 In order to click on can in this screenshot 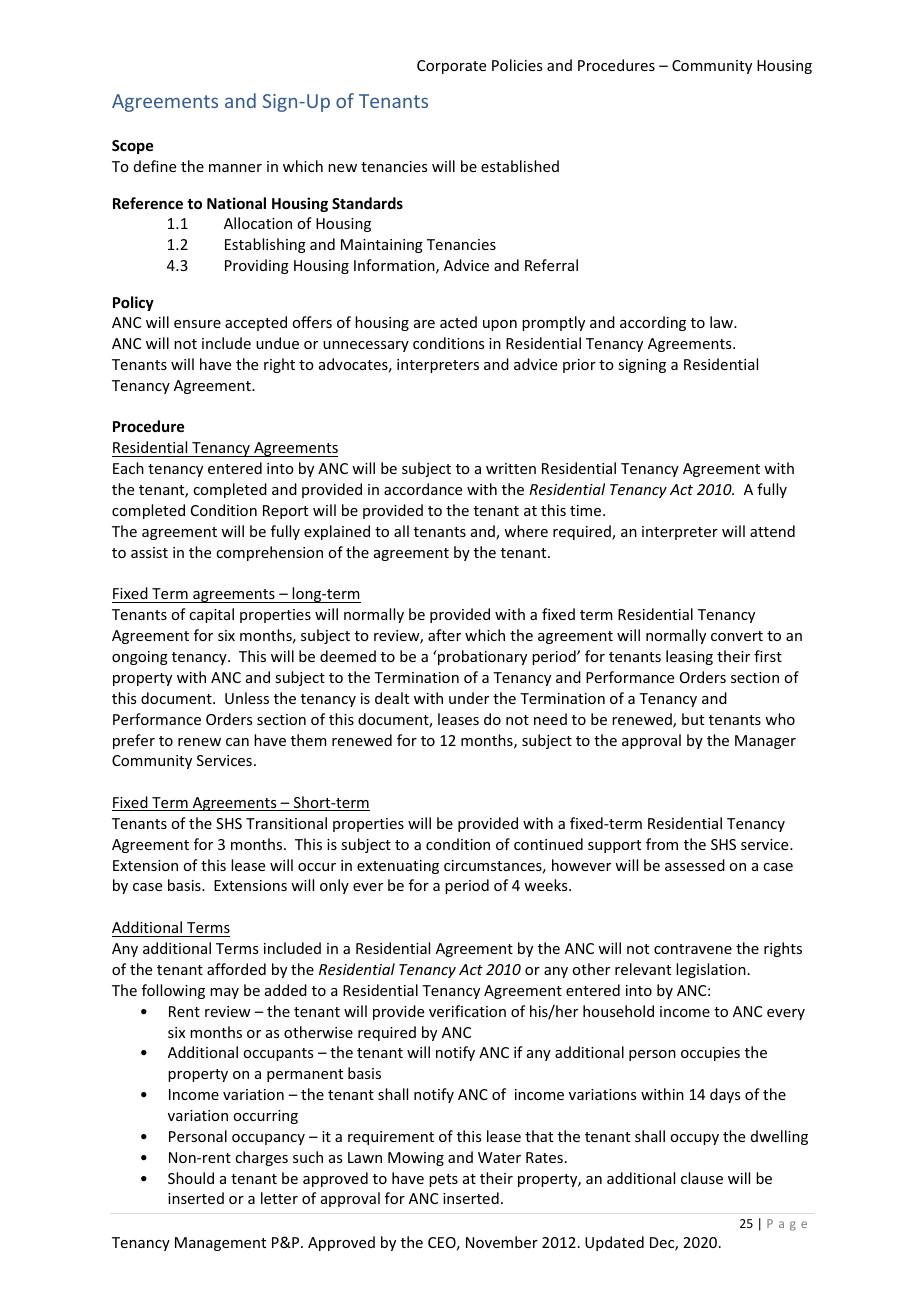, I will do `click(237, 742)`.
